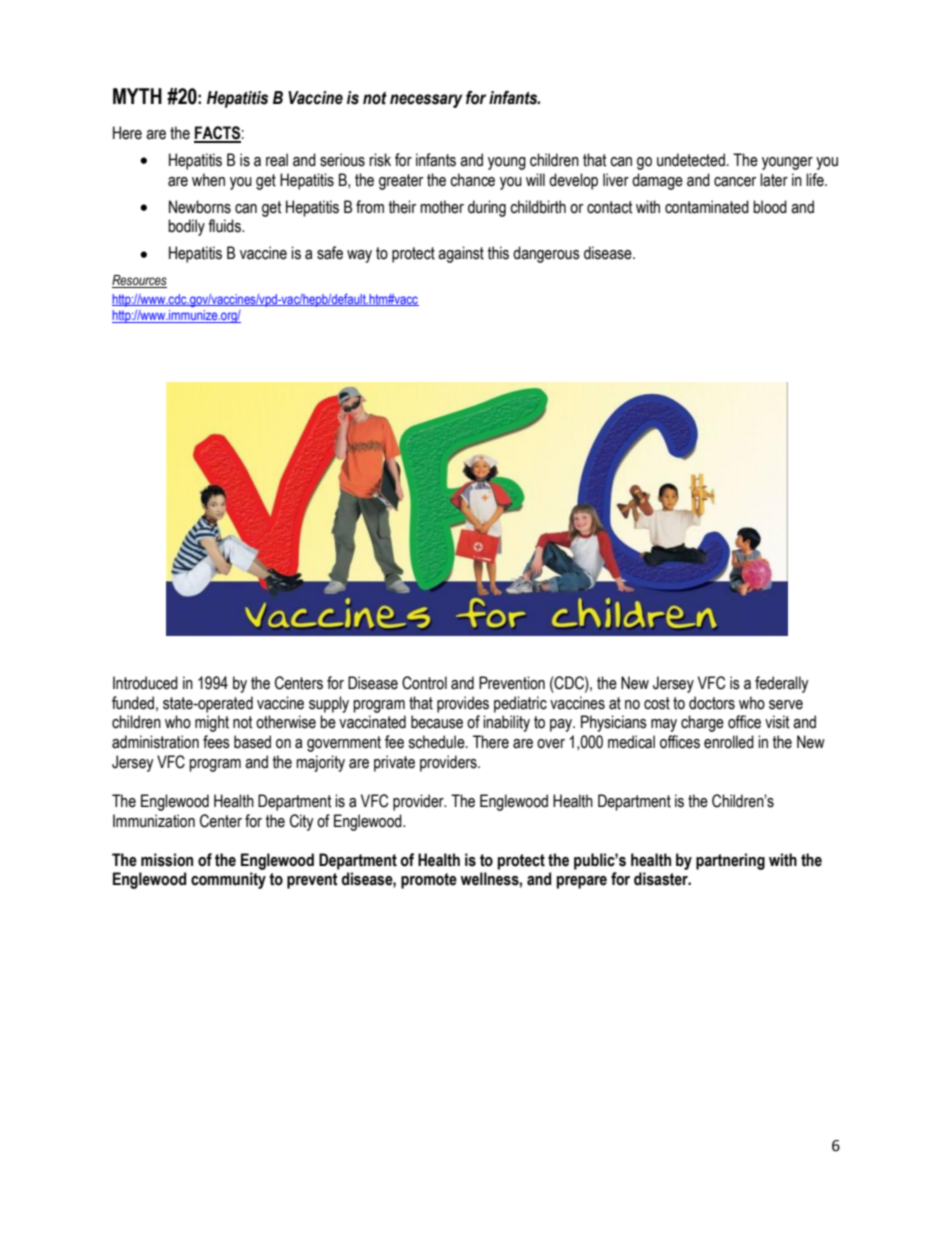  What do you see at coordinates (426, 101) in the page?
I see `necessary` at bounding box center [426, 101].
